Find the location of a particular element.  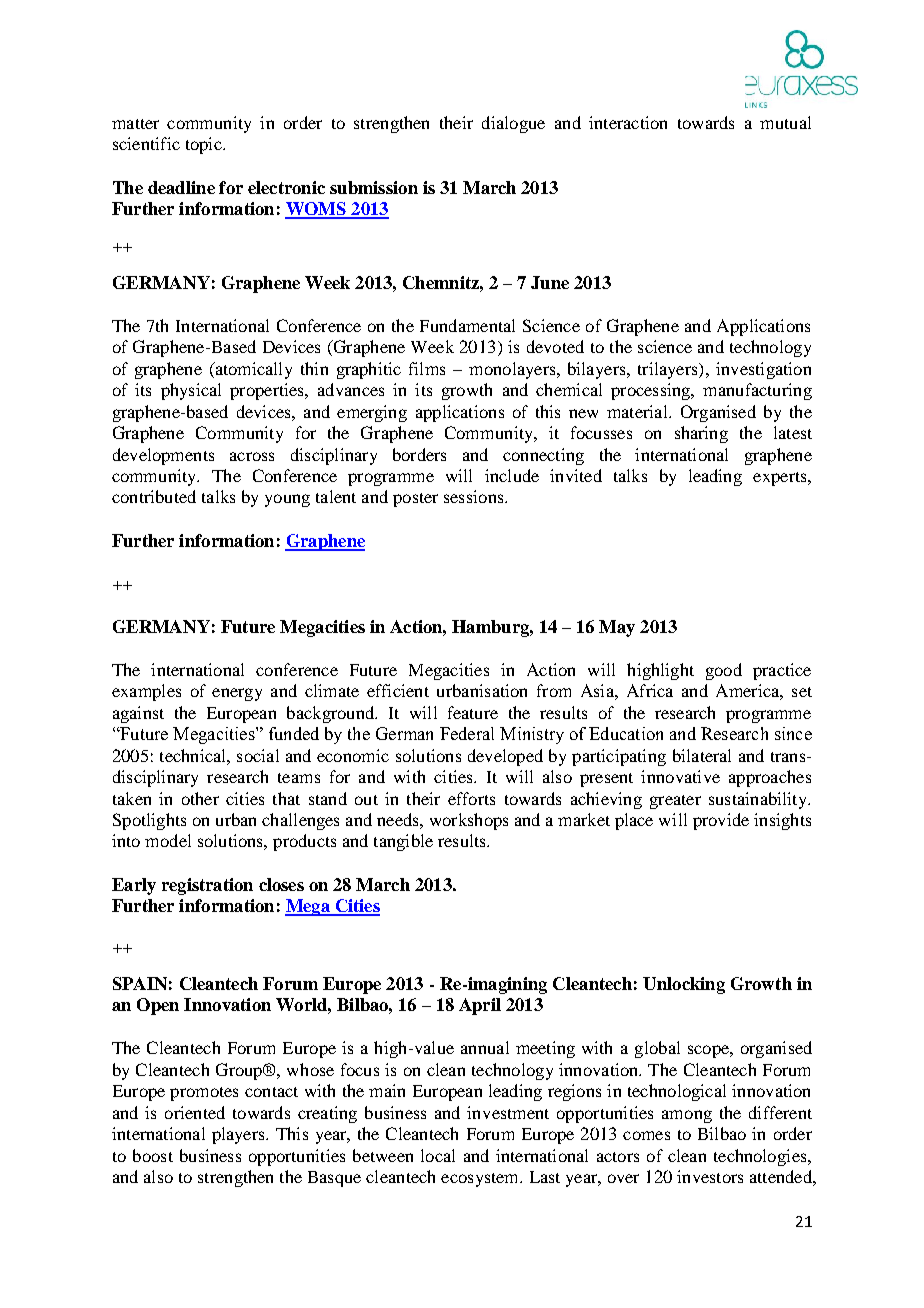

contributed is located at coordinates (154, 496).
